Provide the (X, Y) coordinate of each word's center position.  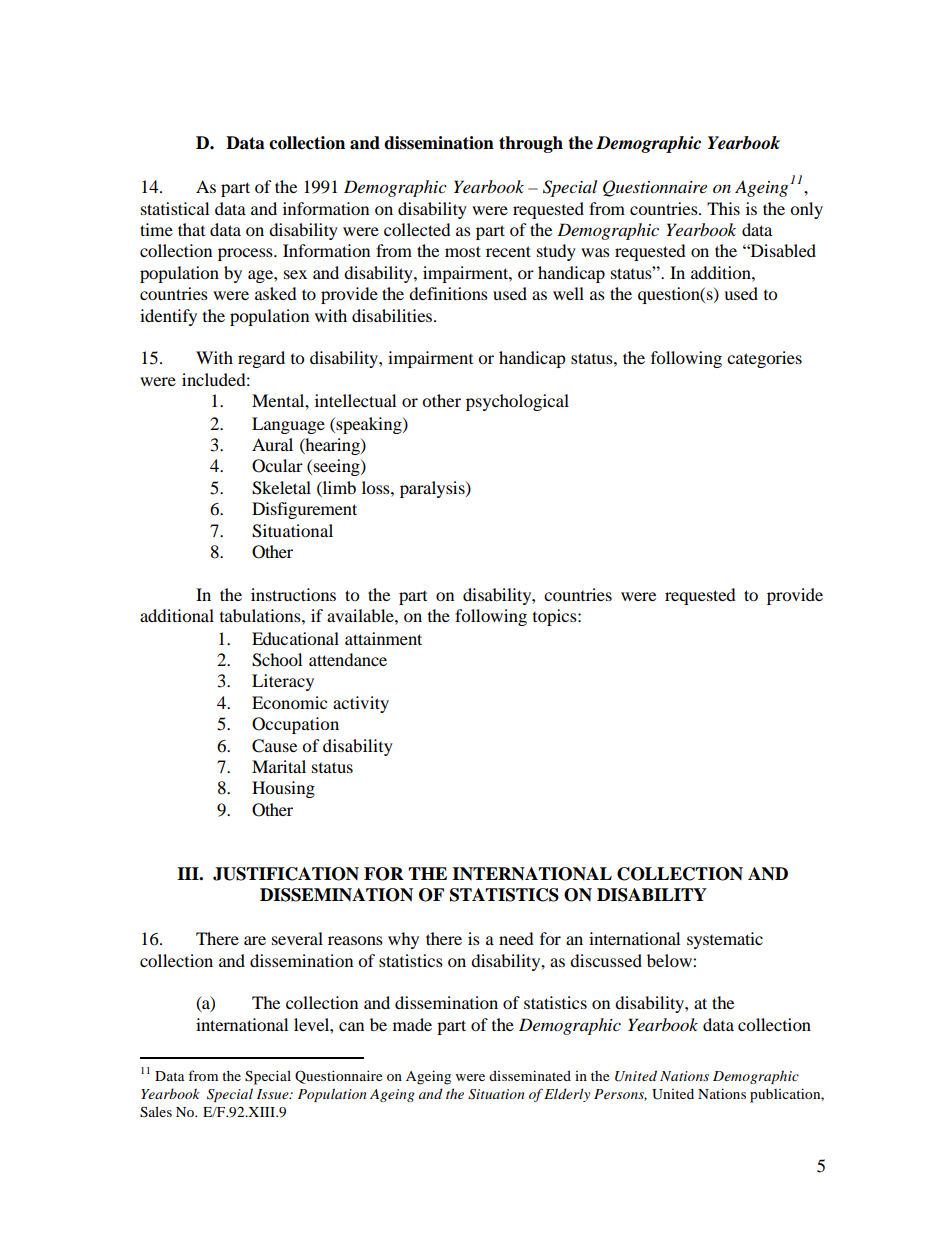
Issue (274, 1094)
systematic (725, 940)
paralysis (433, 489)
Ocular (277, 466)
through (531, 144)
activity (361, 704)
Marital (279, 766)
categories (764, 359)
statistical (175, 208)
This (723, 208)
